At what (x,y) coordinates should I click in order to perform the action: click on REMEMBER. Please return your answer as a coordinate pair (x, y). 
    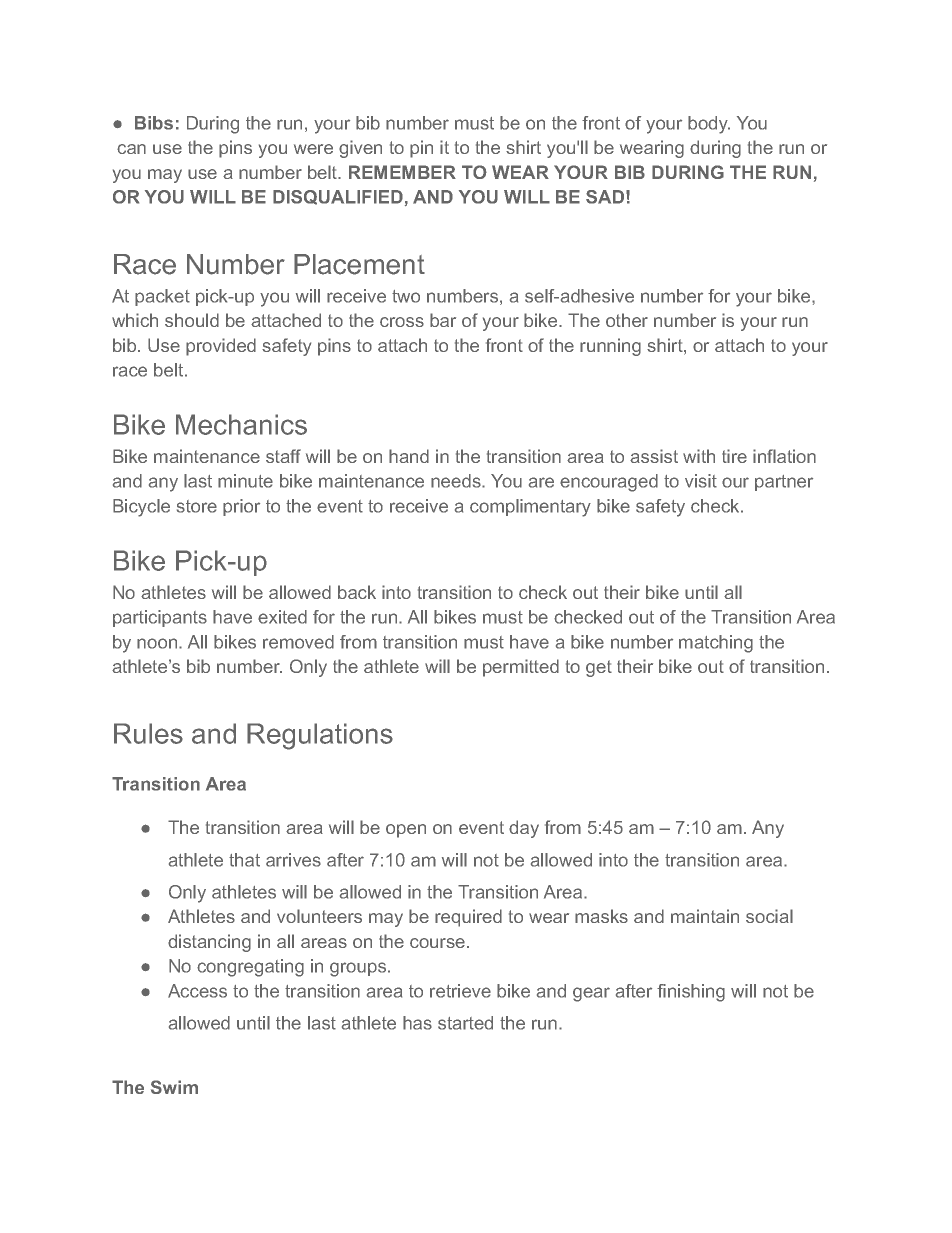
    Looking at the image, I should click on (402, 172).
